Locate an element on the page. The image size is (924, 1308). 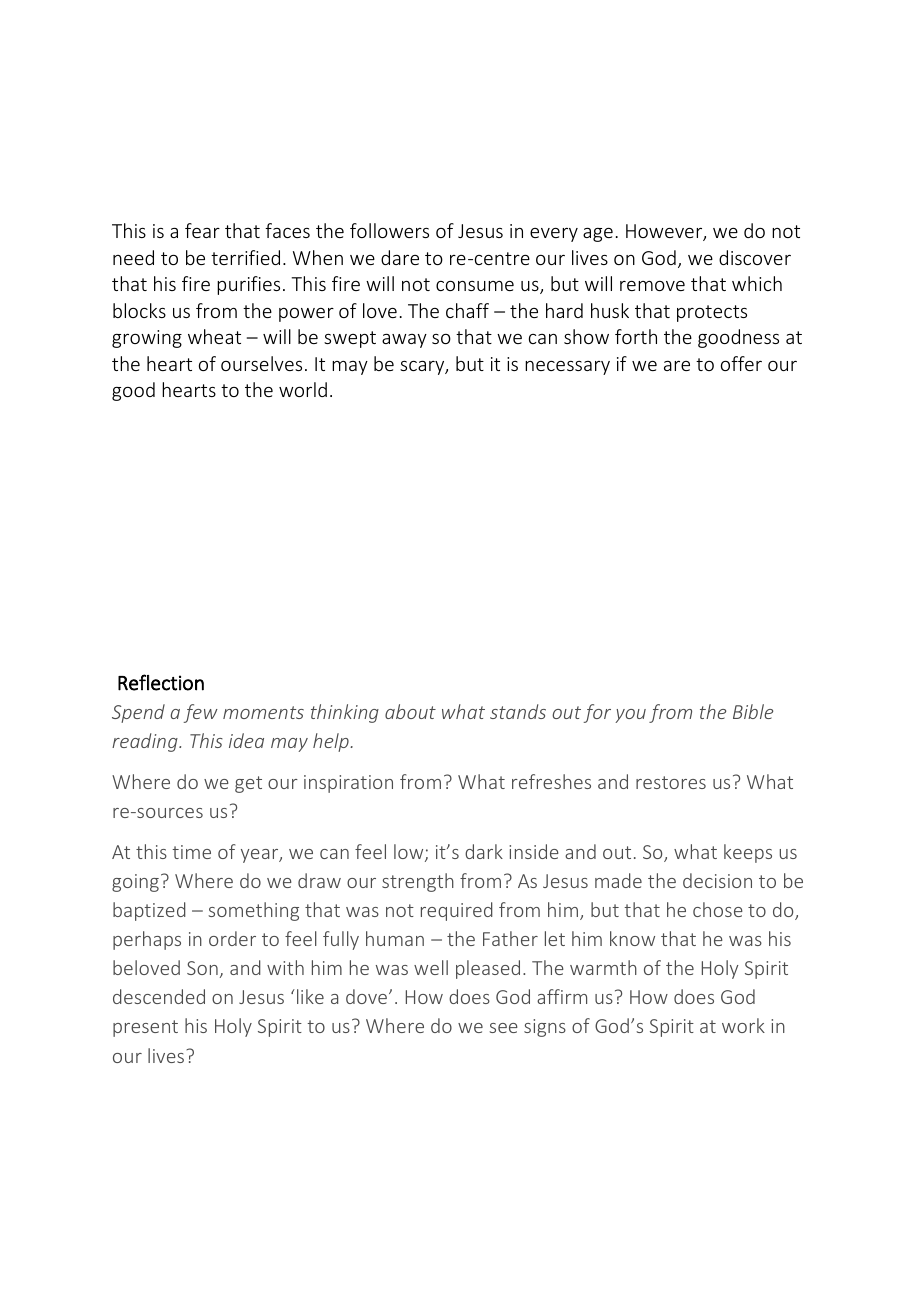
well is located at coordinates (431, 967).
